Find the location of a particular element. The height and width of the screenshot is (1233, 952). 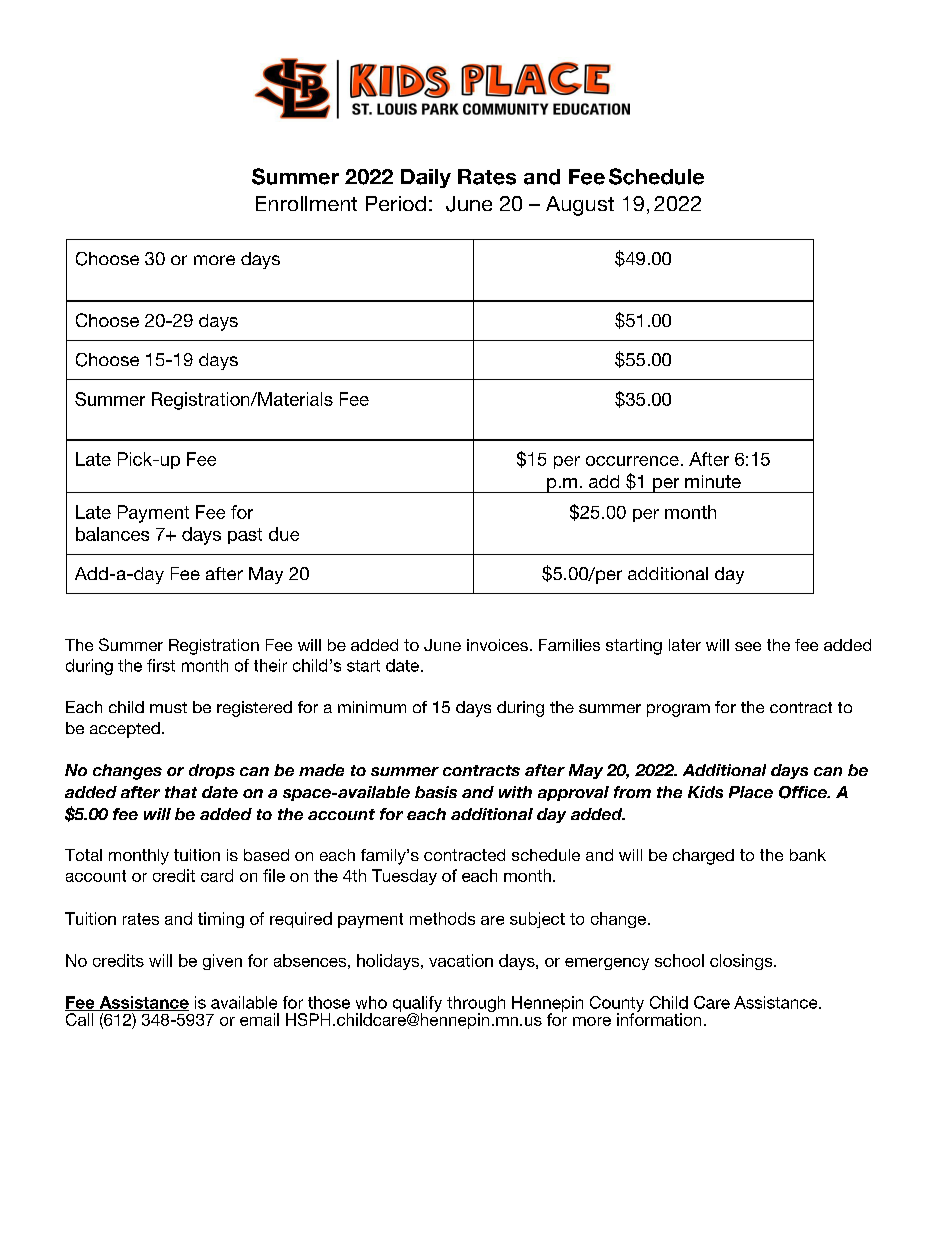

first is located at coordinates (161, 665).
